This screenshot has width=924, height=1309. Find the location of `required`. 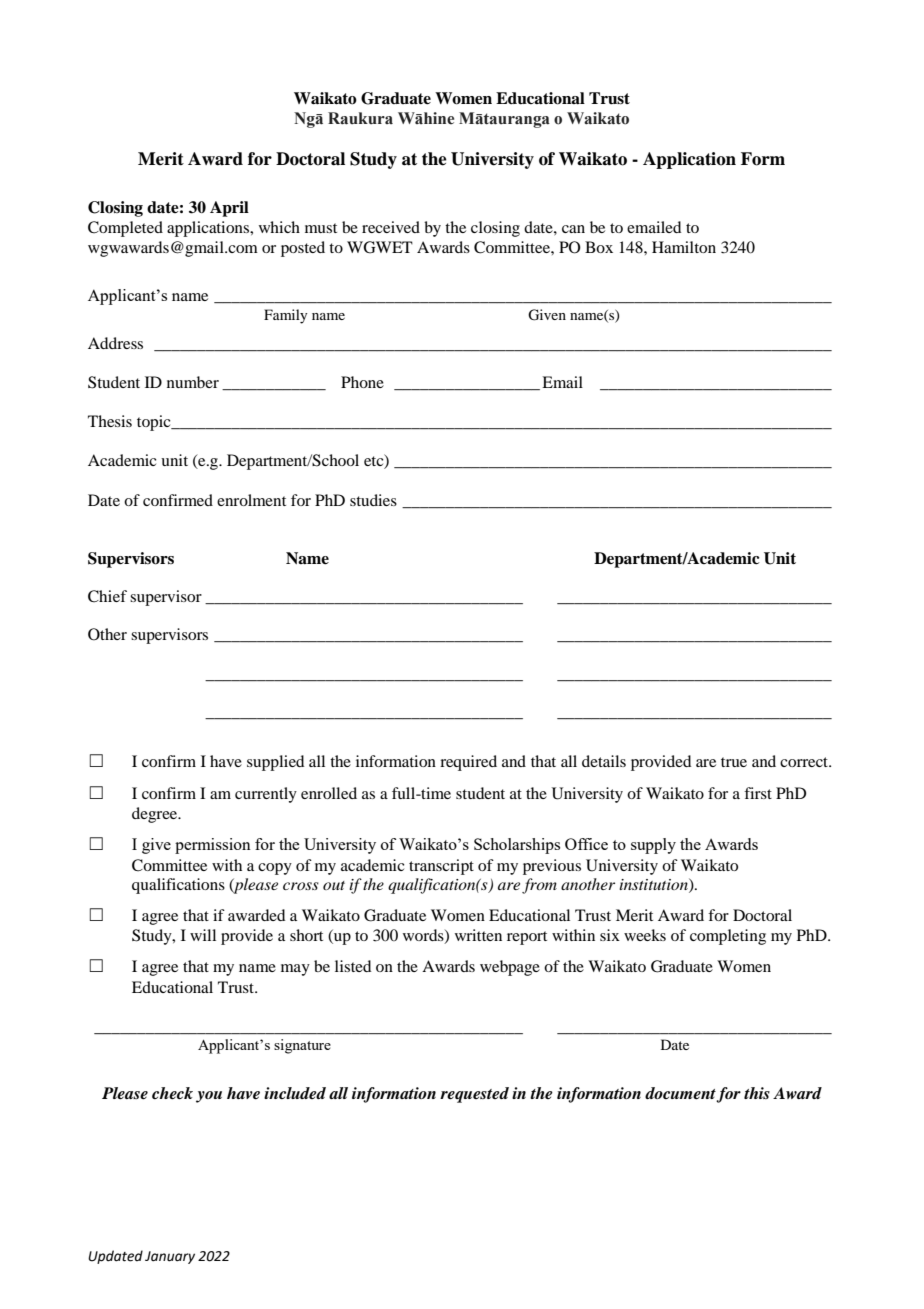

required is located at coordinates (468, 763).
